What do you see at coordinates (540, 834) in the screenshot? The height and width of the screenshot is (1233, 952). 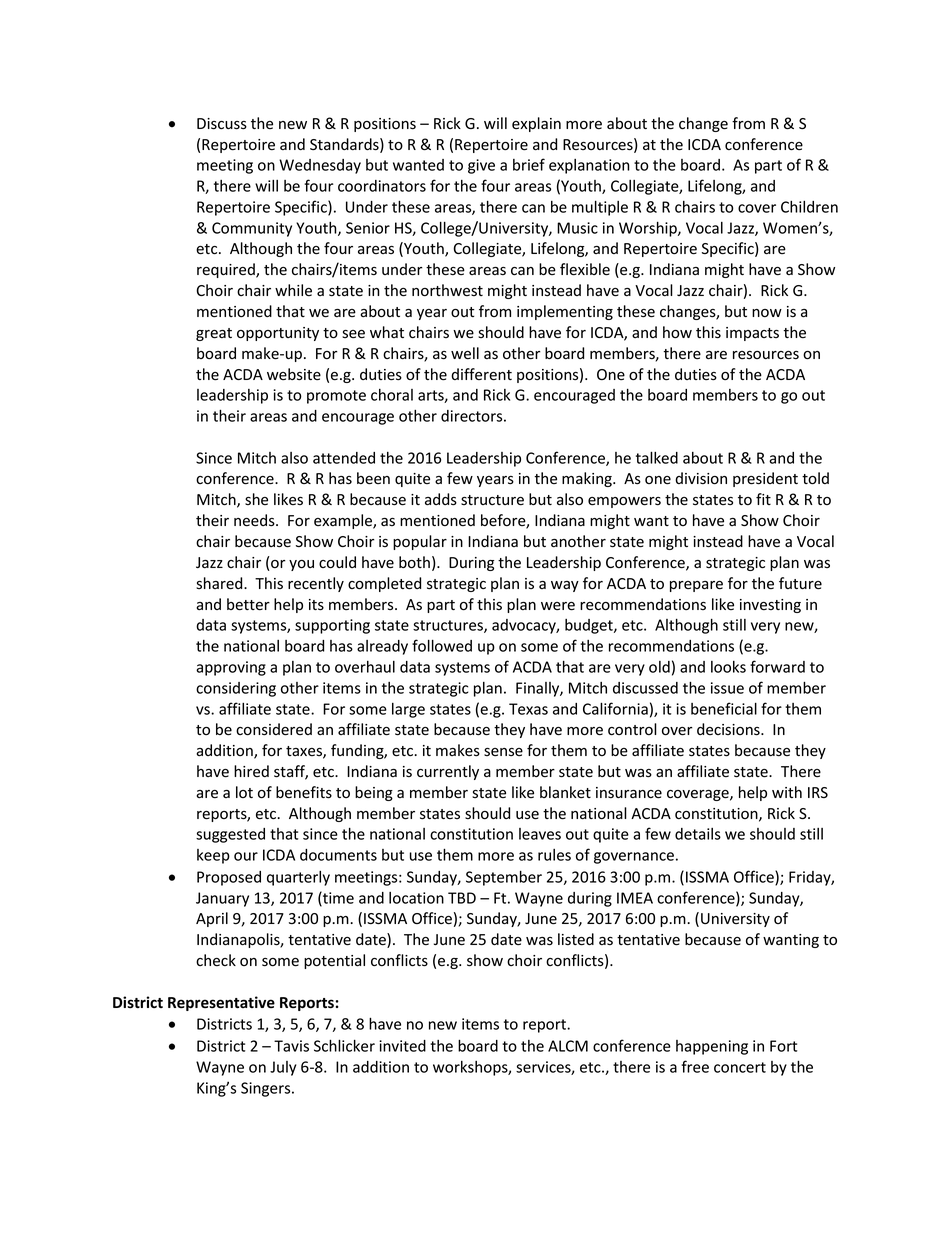 I see `leaves` at bounding box center [540, 834].
